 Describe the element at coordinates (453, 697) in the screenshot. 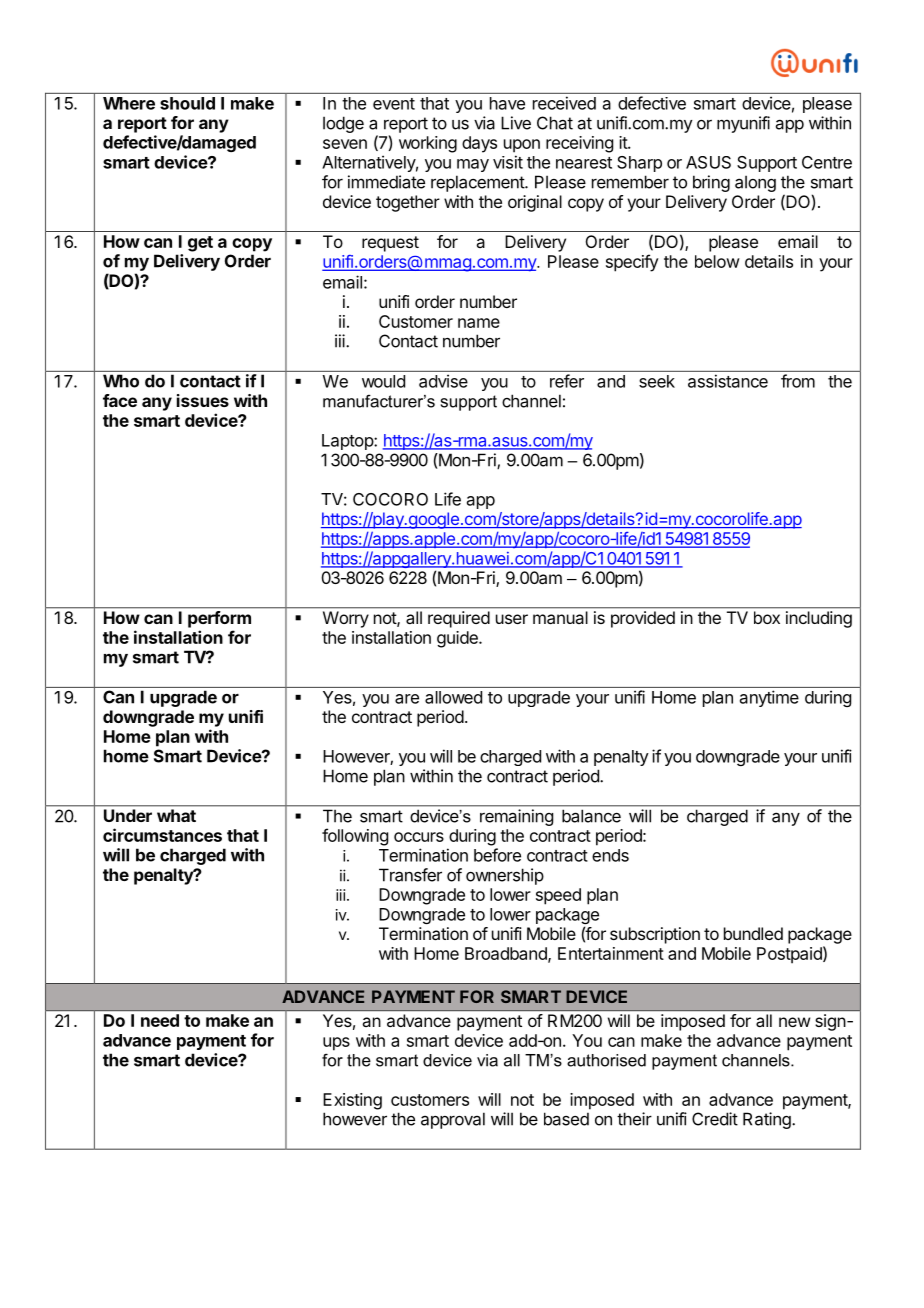

I see `allowed` at that location.
